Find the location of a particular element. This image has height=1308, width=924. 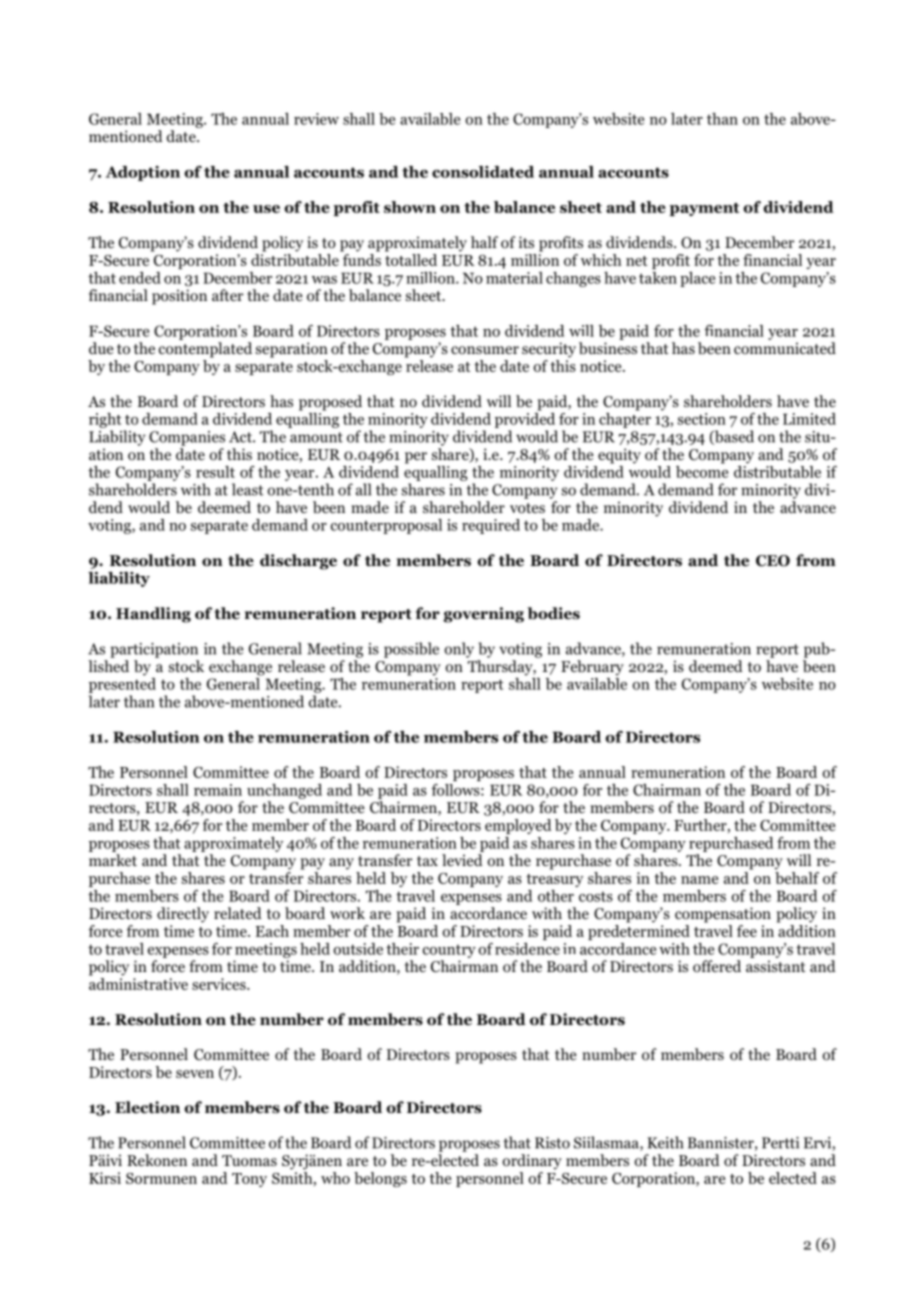

Adoption is located at coordinates (142, 173).
